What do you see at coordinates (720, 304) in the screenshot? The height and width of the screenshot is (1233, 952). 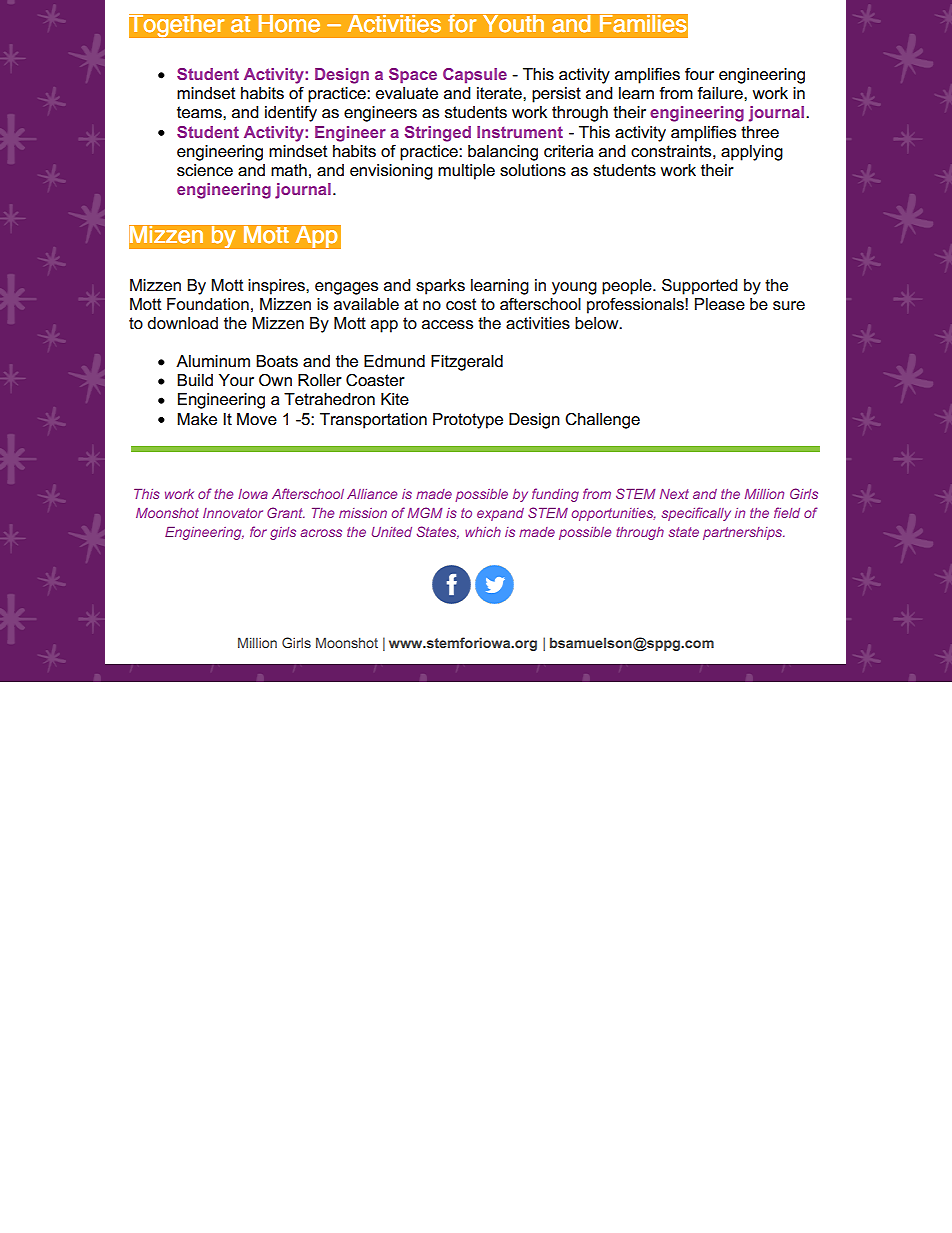 I see `Please` at bounding box center [720, 304].
